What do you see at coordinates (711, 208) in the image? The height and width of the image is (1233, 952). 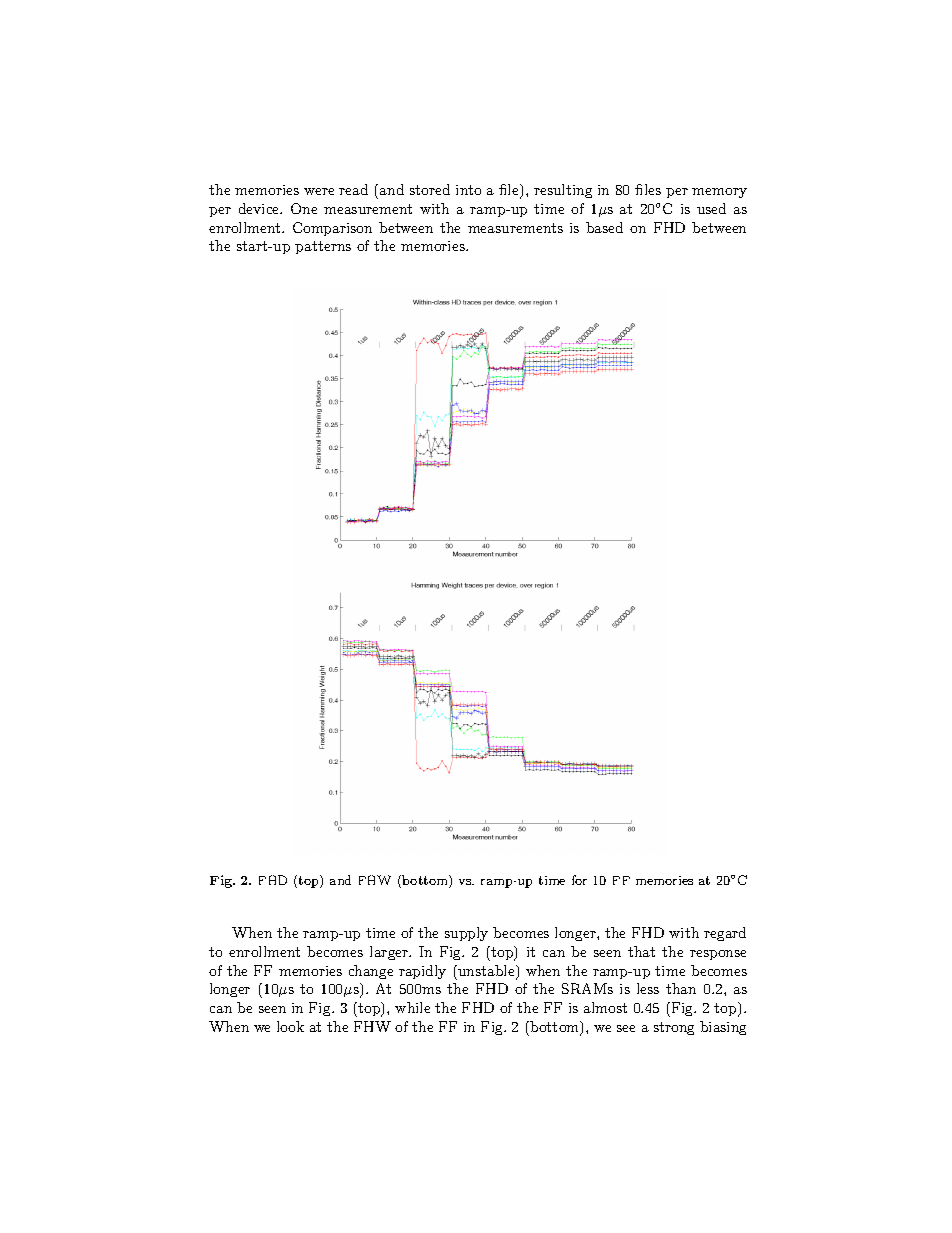 I see `used` at bounding box center [711, 208].
